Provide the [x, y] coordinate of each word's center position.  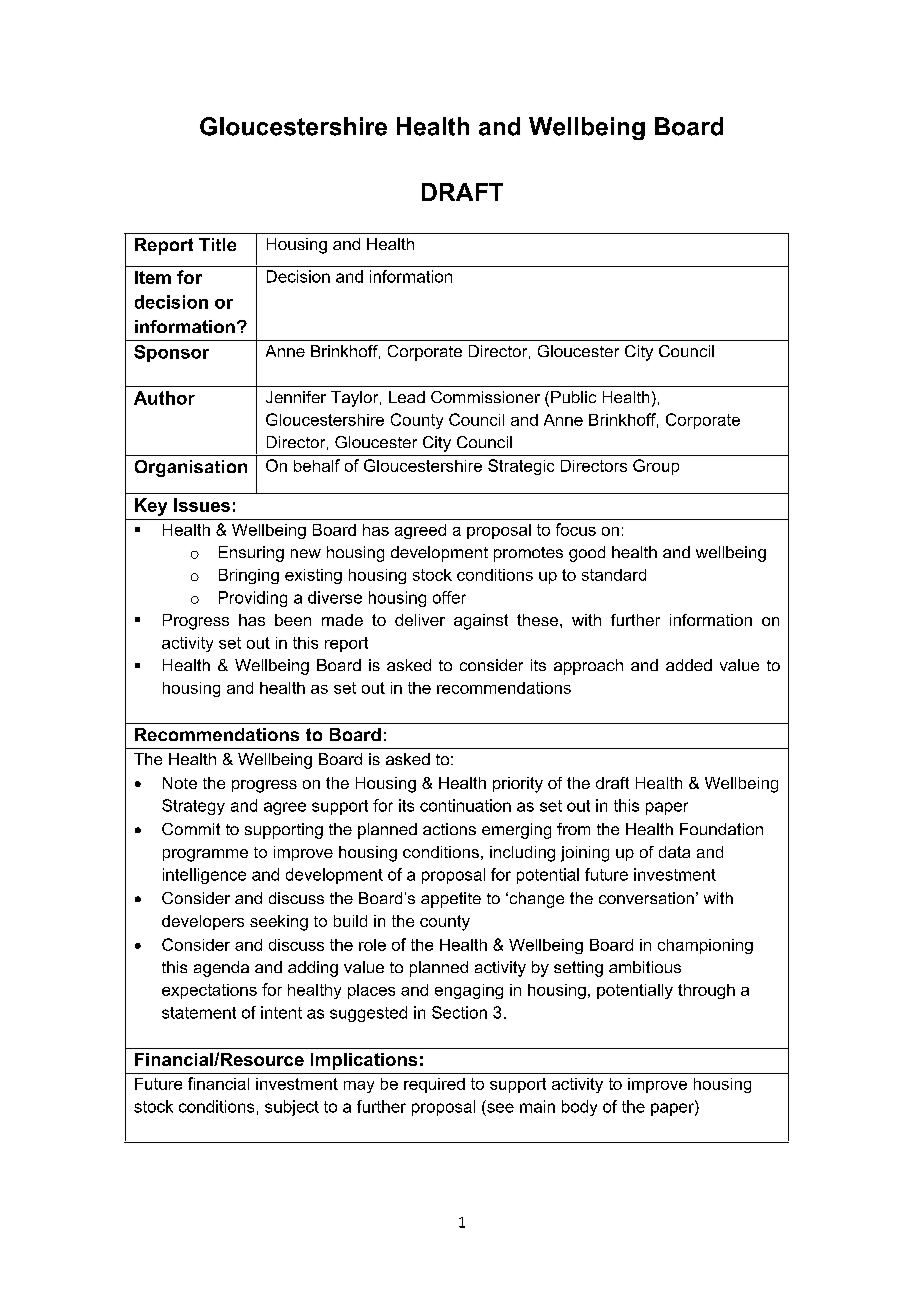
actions [449, 829]
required [434, 1085]
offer [449, 597]
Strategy [193, 807]
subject [292, 1108]
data [674, 852]
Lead [407, 397]
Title [217, 244]
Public [573, 397]
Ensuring [251, 554]
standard [614, 575]
